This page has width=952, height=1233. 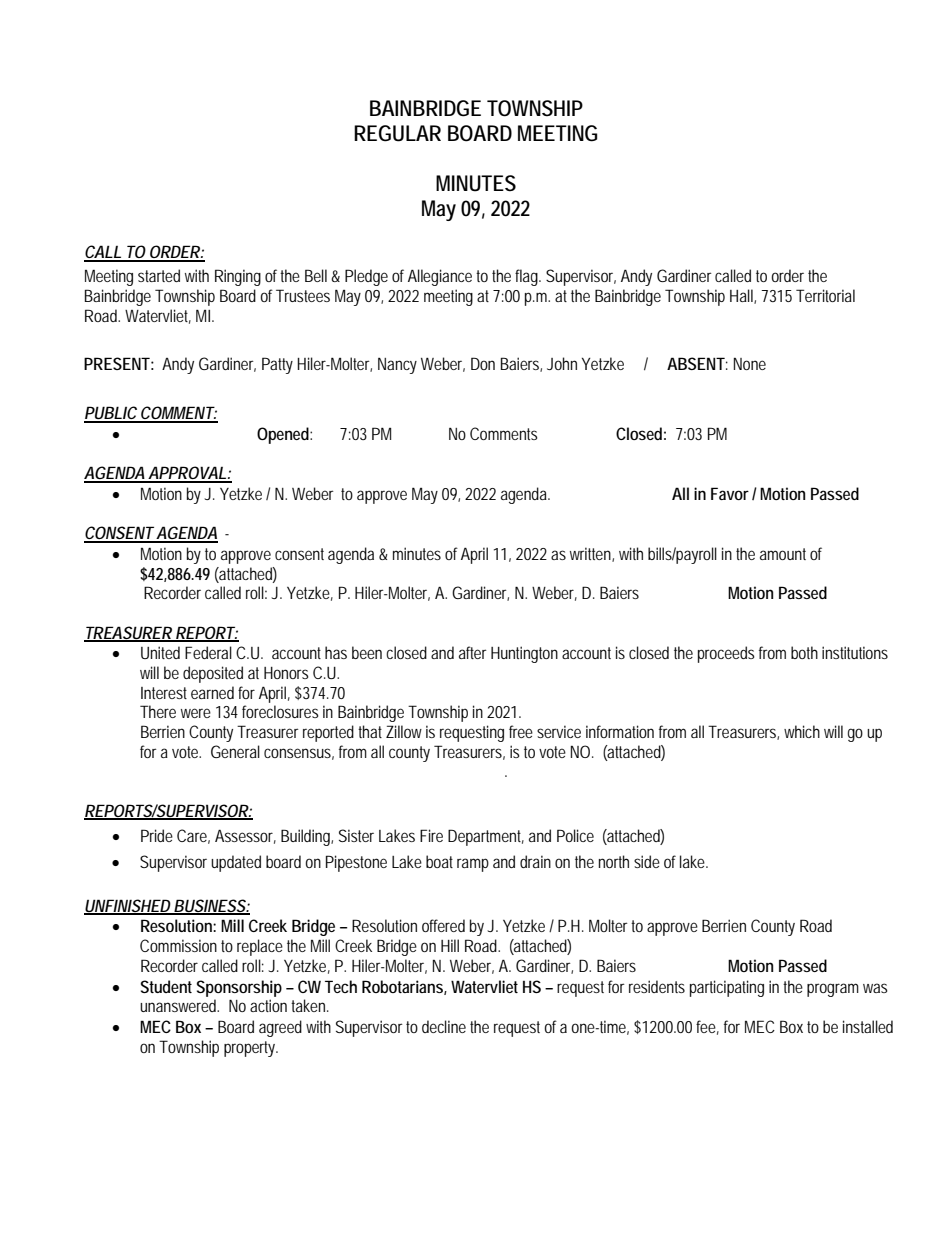 I want to click on Territorial, so click(x=825, y=295).
